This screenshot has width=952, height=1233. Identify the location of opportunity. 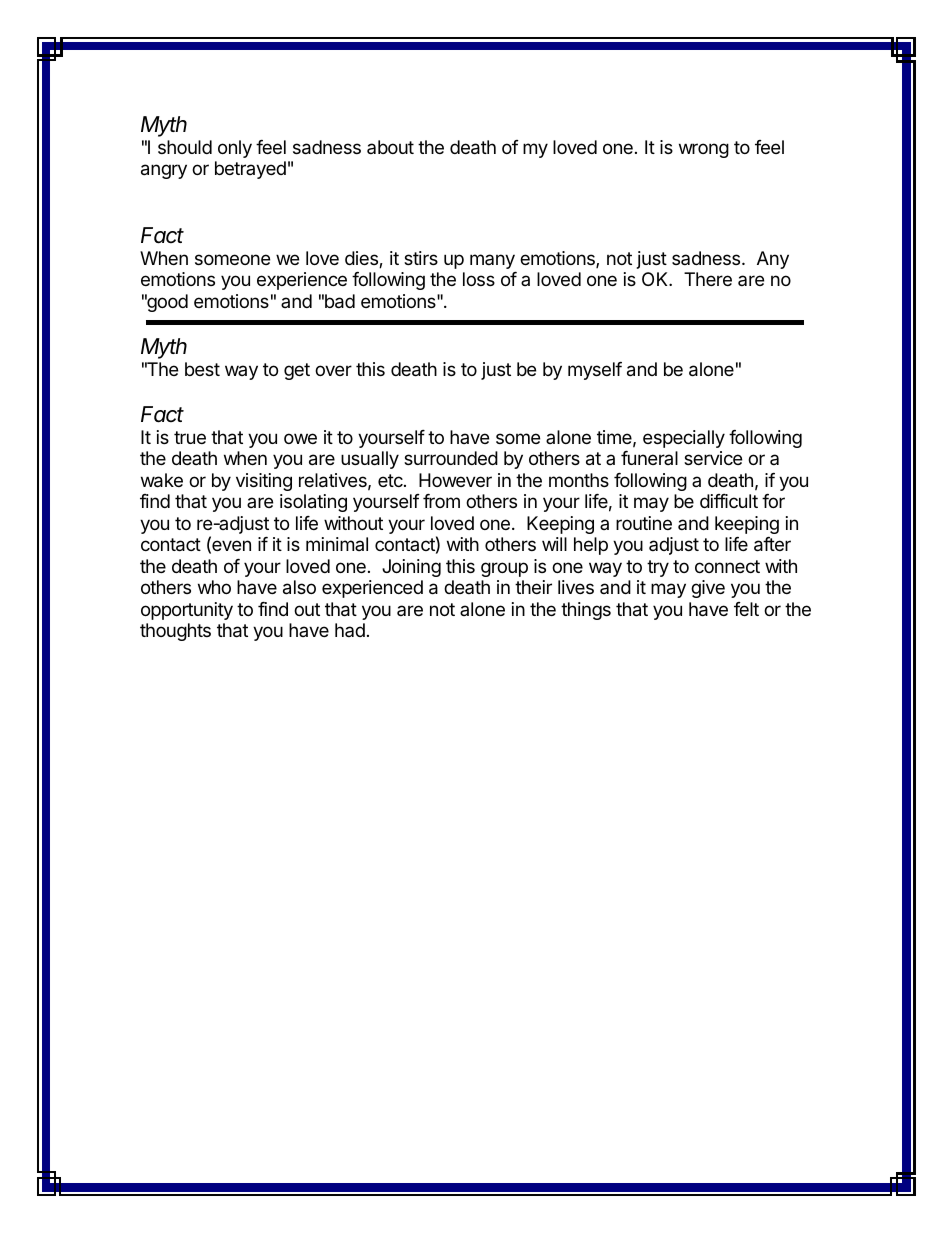
(187, 611).
